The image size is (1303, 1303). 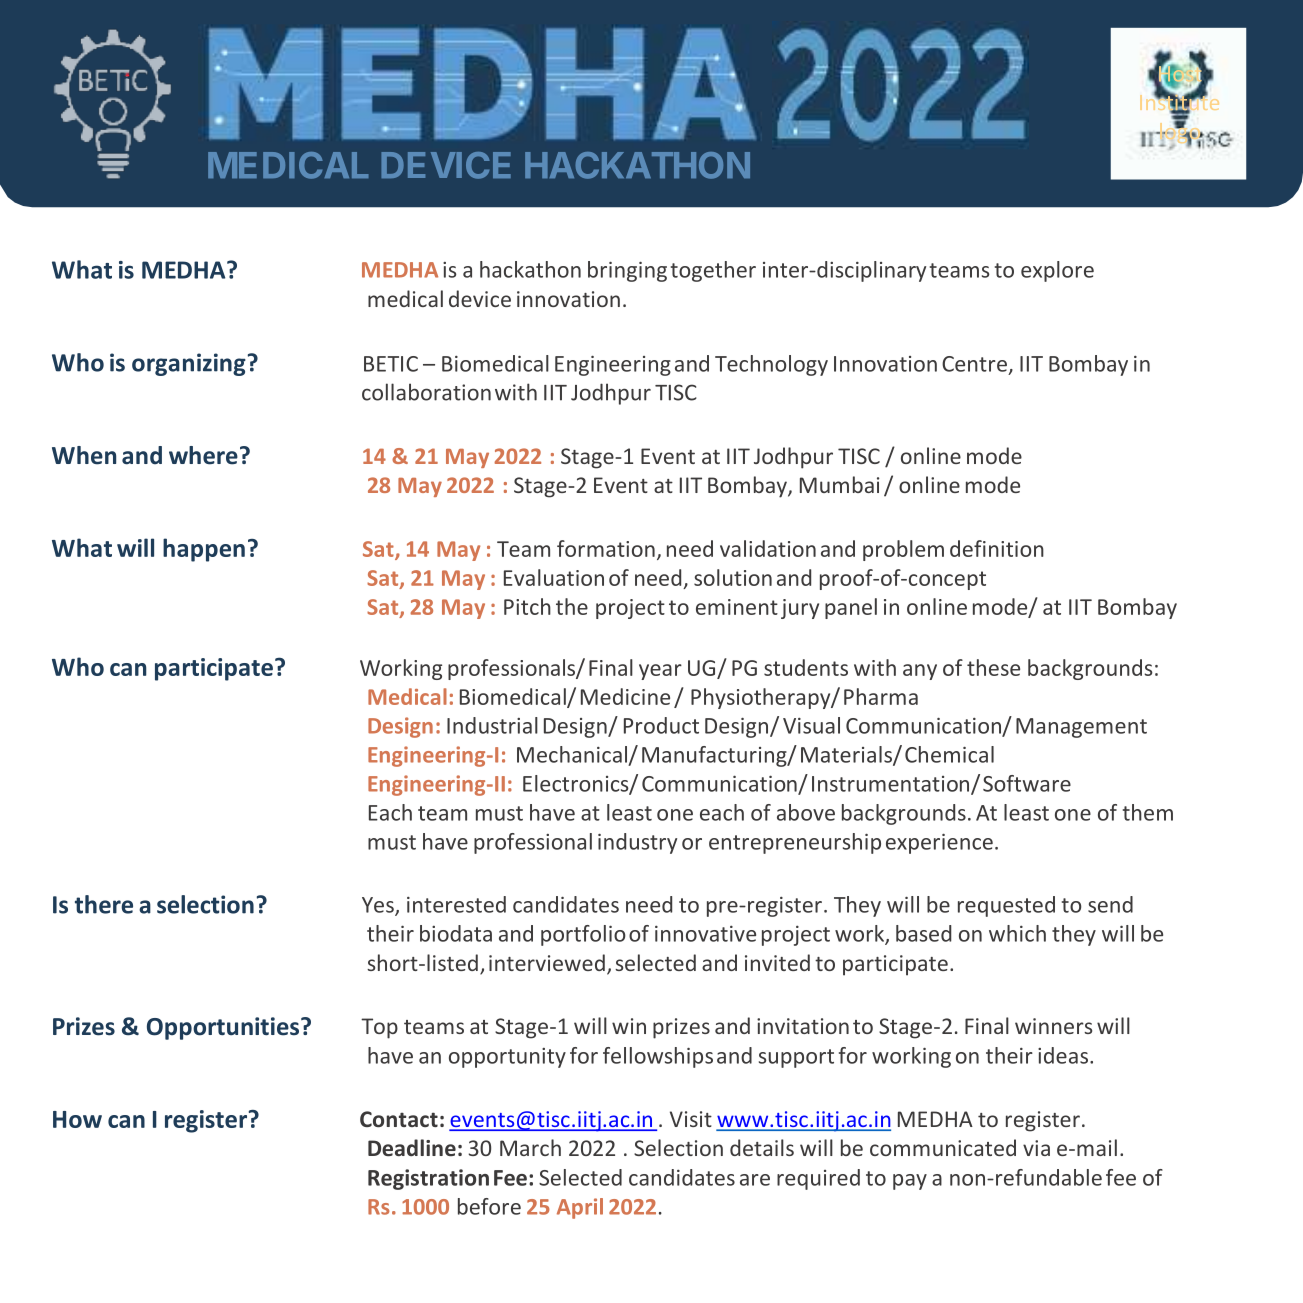 I want to click on happen, so click(x=204, y=550).
